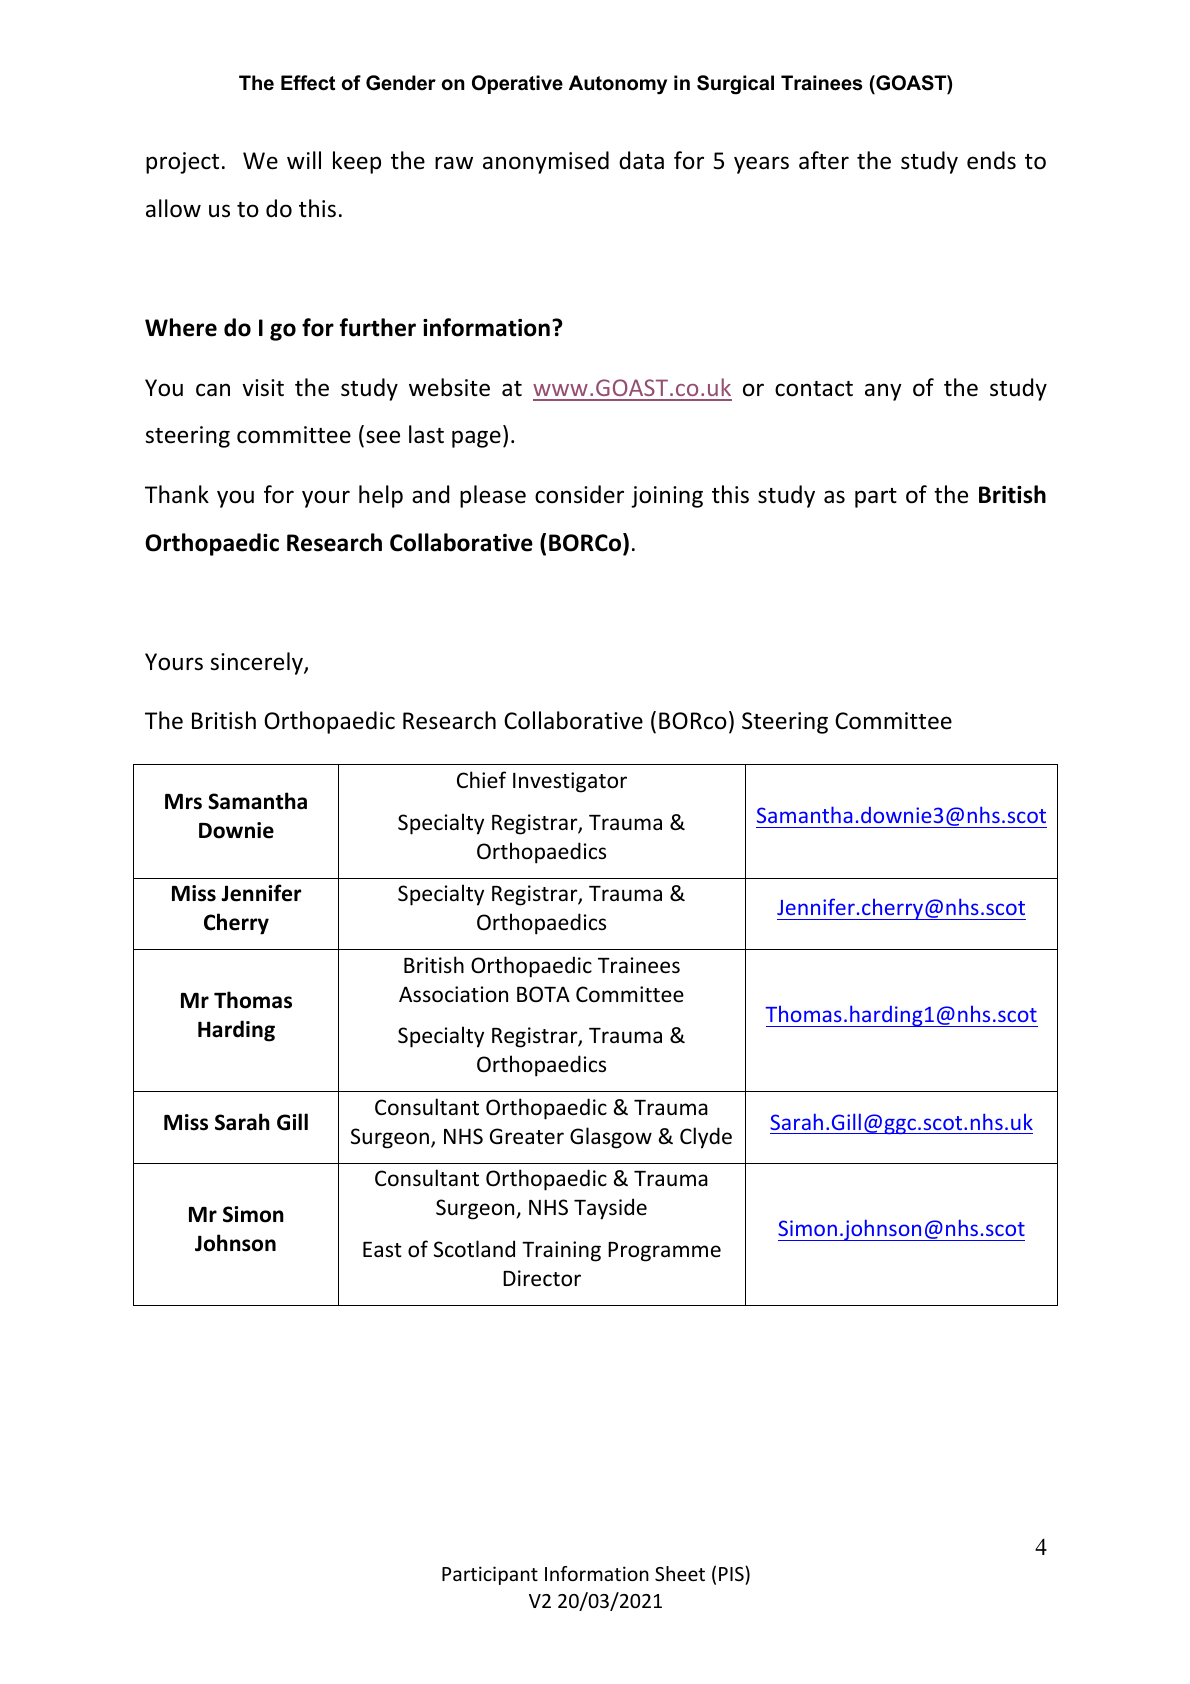  Describe the element at coordinates (824, 160) in the screenshot. I see `after` at that location.
